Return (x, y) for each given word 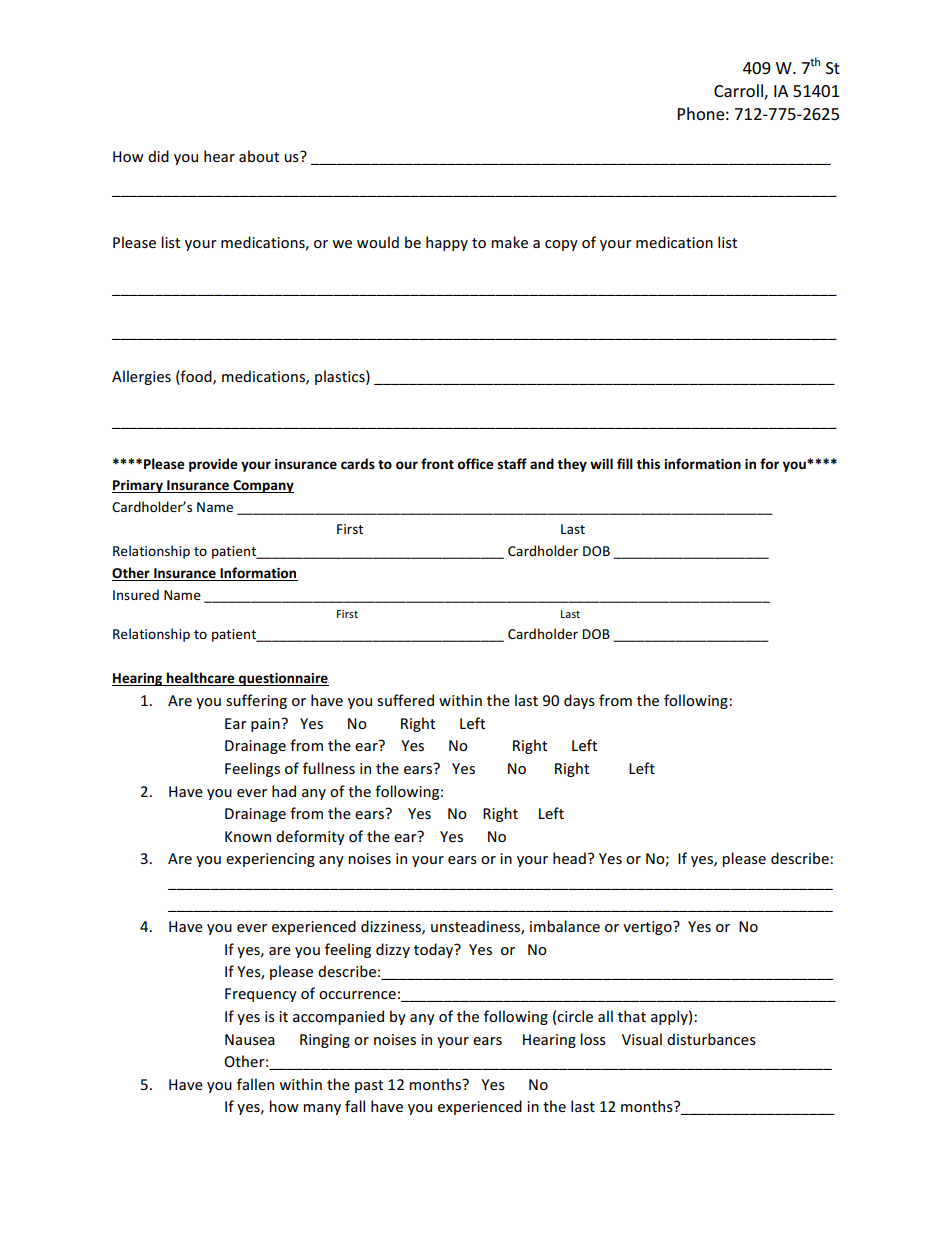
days (579, 701)
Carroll (739, 92)
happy (447, 243)
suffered (405, 700)
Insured (136, 594)
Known (248, 836)
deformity (310, 837)
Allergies (141, 377)
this (648, 463)
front (437, 463)
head (569, 858)
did (158, 156)
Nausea (250, 1039)
